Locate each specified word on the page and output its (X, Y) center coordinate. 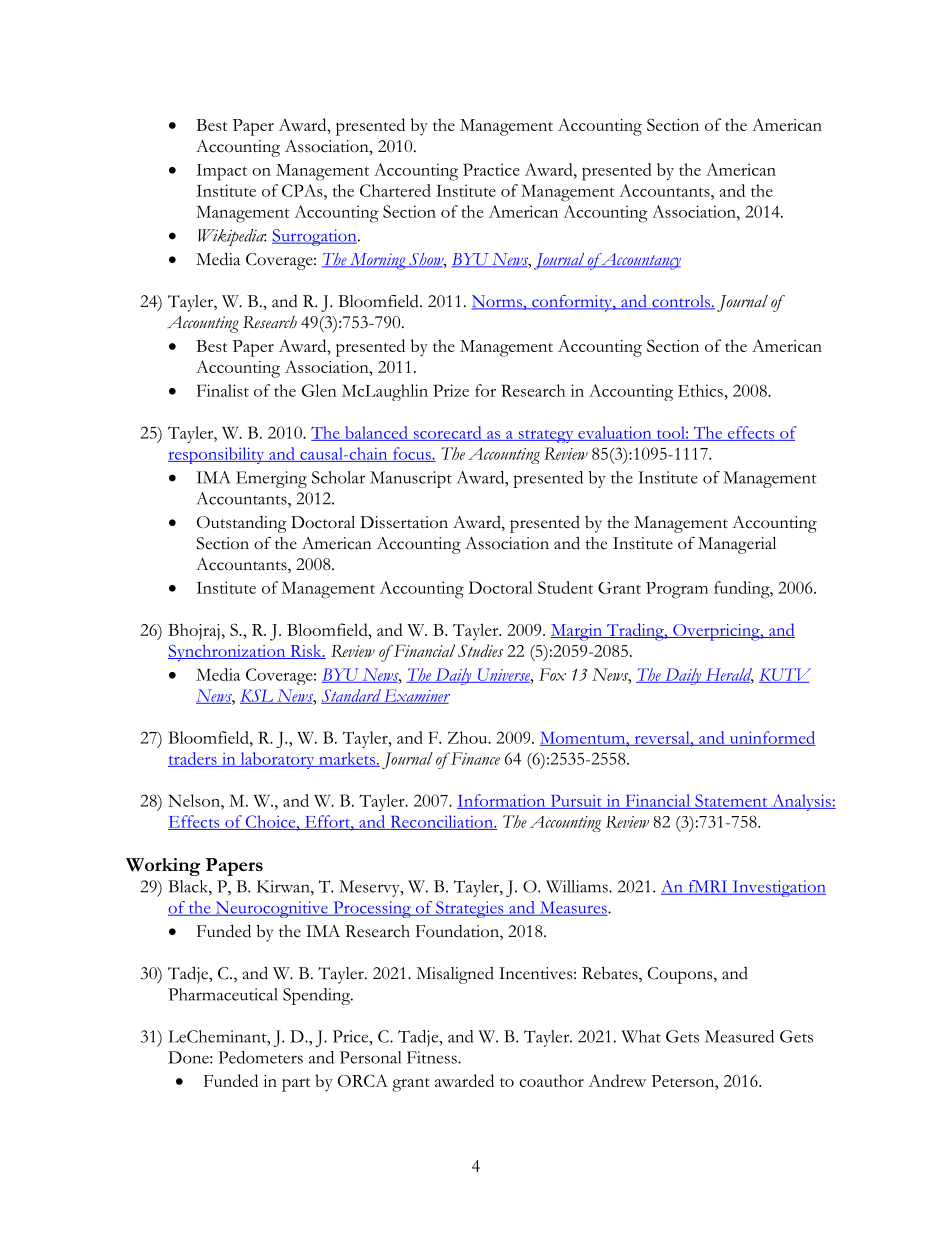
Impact (221, 172)
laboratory (277, 760)
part (296, 1085)
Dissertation (404, 522)
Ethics (700, 390)
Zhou (469, 737)
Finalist (223, 390)
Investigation (778, 888)
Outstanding (242, 524)
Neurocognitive (271, 909)
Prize (451, 390)
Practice (491, 169)
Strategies (470, 909)
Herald (728, 675)
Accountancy (640, 261)
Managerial (737, 545)
